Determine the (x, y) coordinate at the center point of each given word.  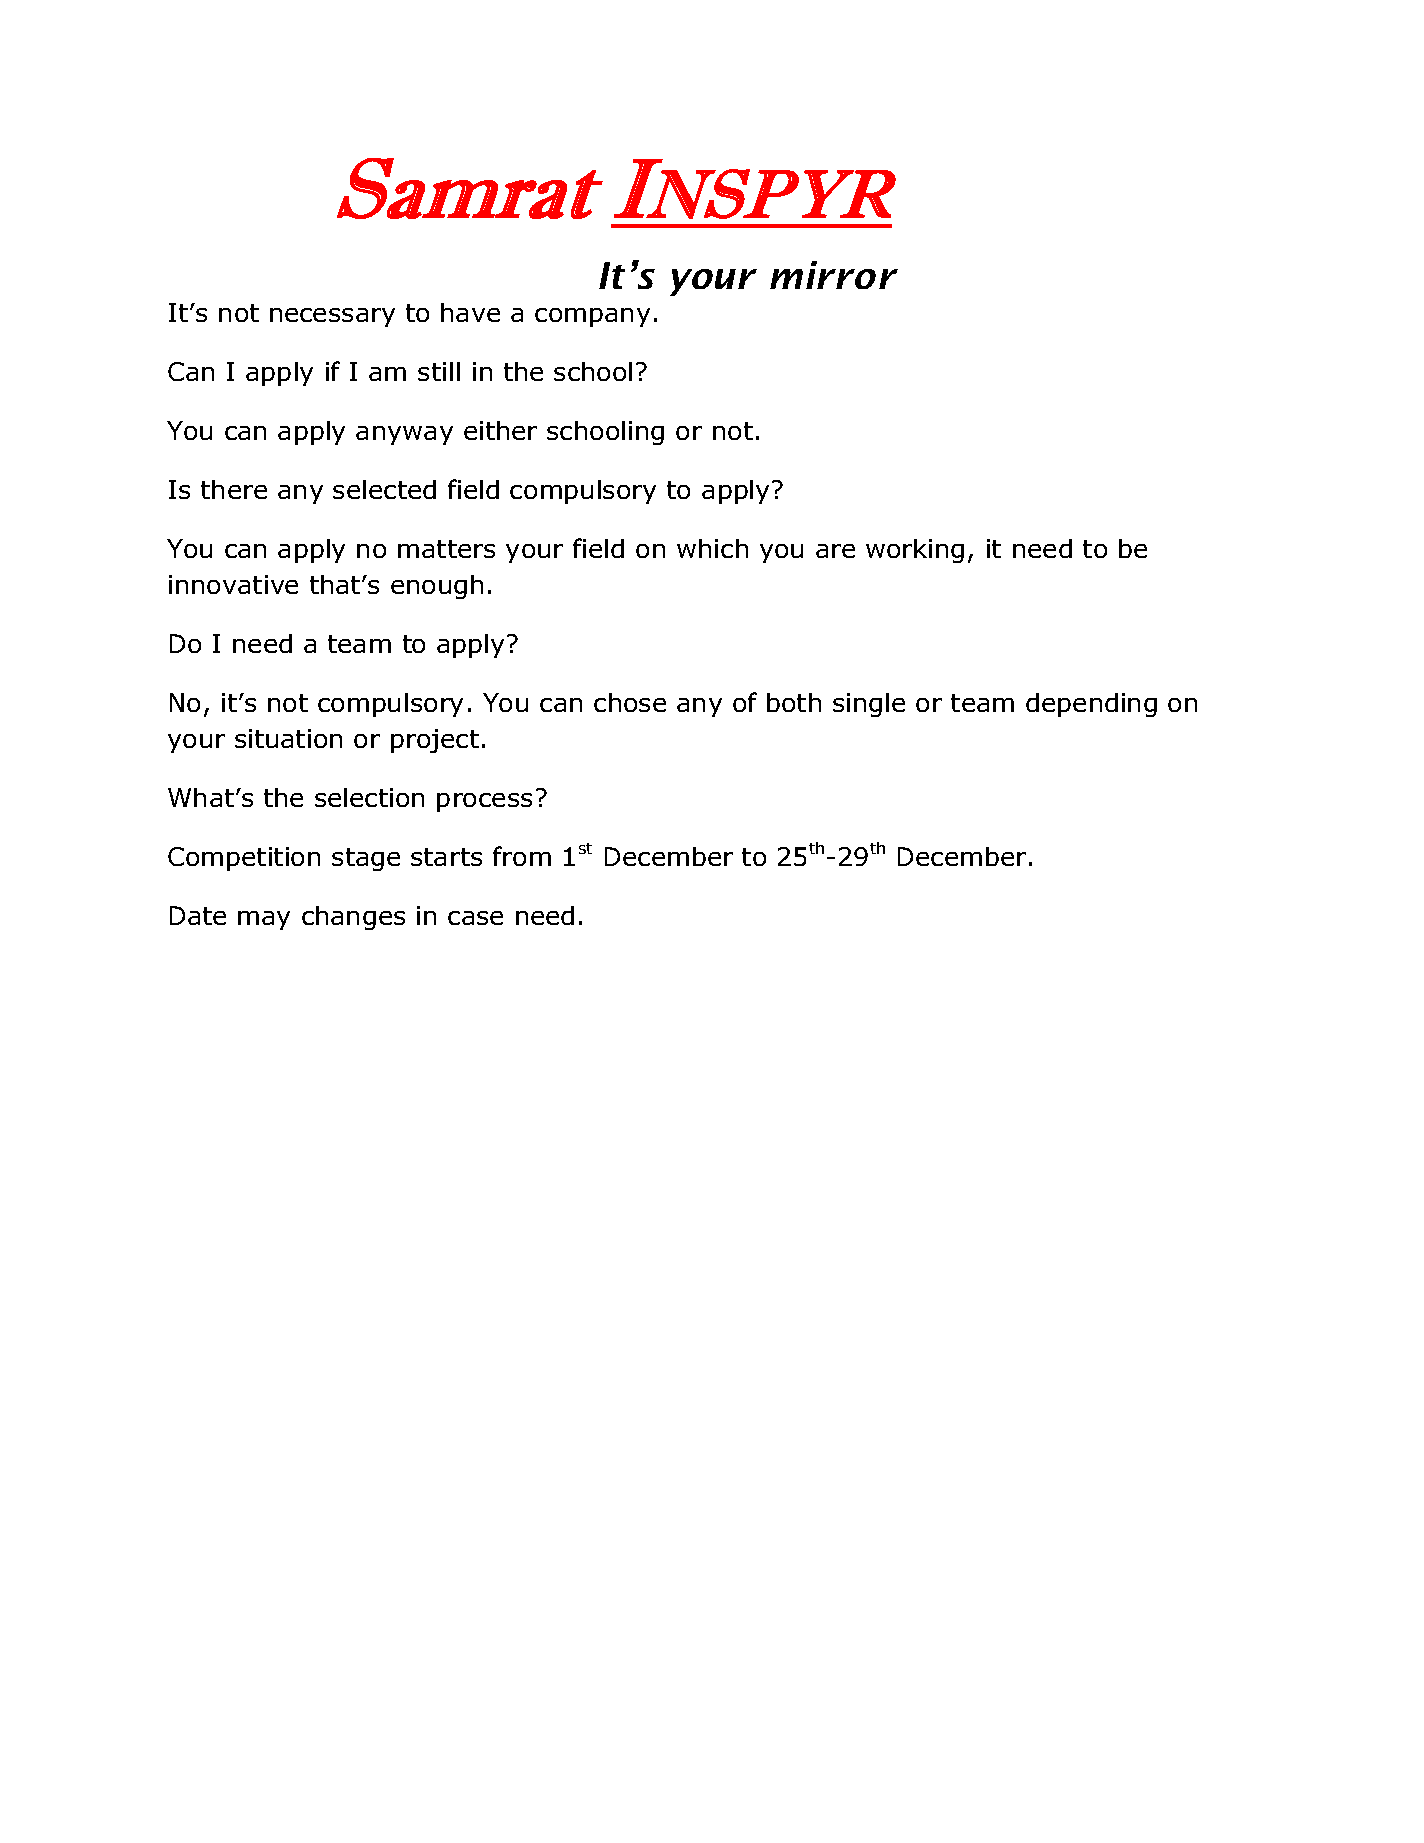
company (592, 317)
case (475, 918)
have (470, 312)
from (522, 856)
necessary (332, 317)
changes (353, 918)
